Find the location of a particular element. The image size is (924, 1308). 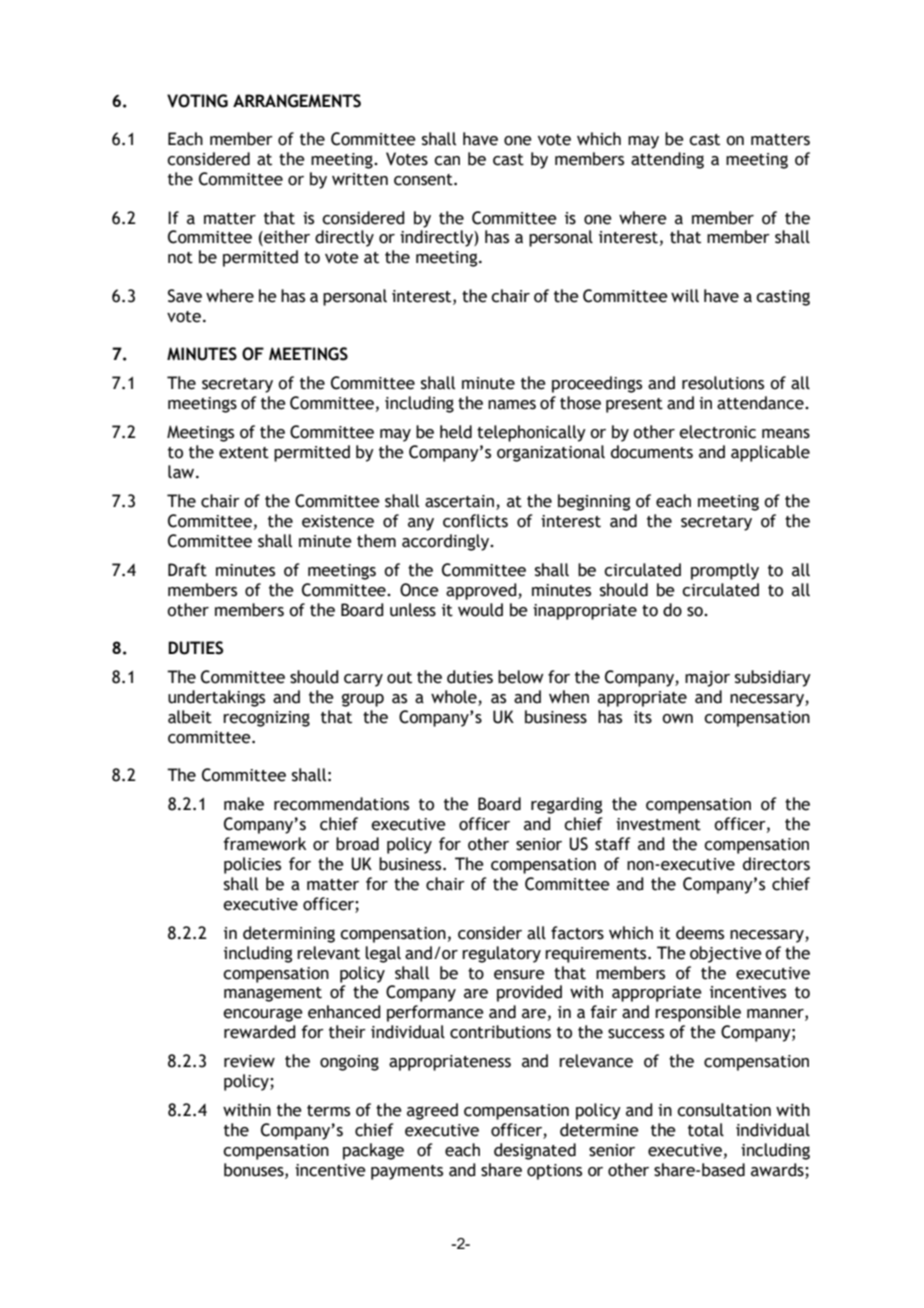

ARRANGEMENTS is located at coordinates (297, 101).
